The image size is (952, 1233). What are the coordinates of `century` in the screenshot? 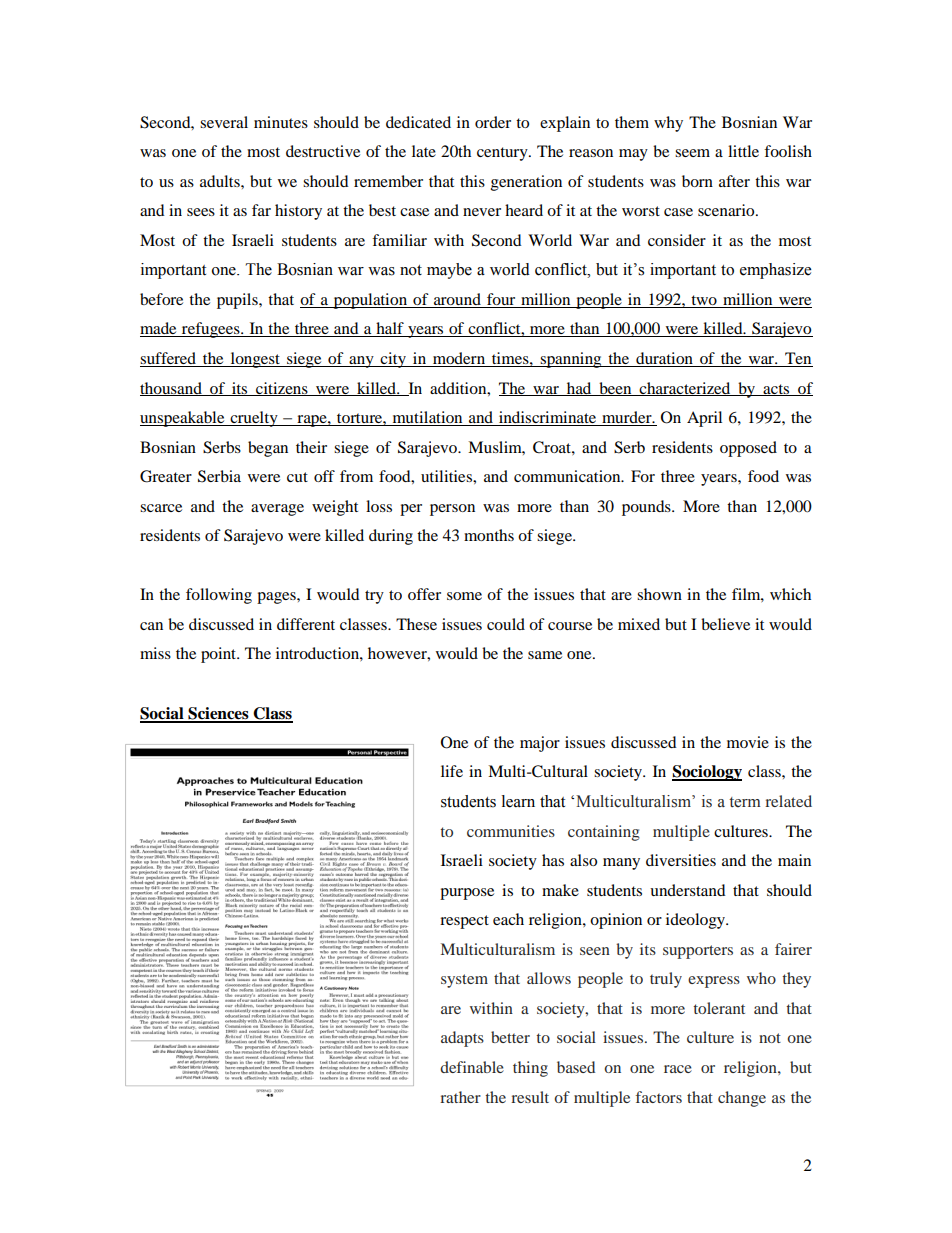 It's located at (503, 154).
